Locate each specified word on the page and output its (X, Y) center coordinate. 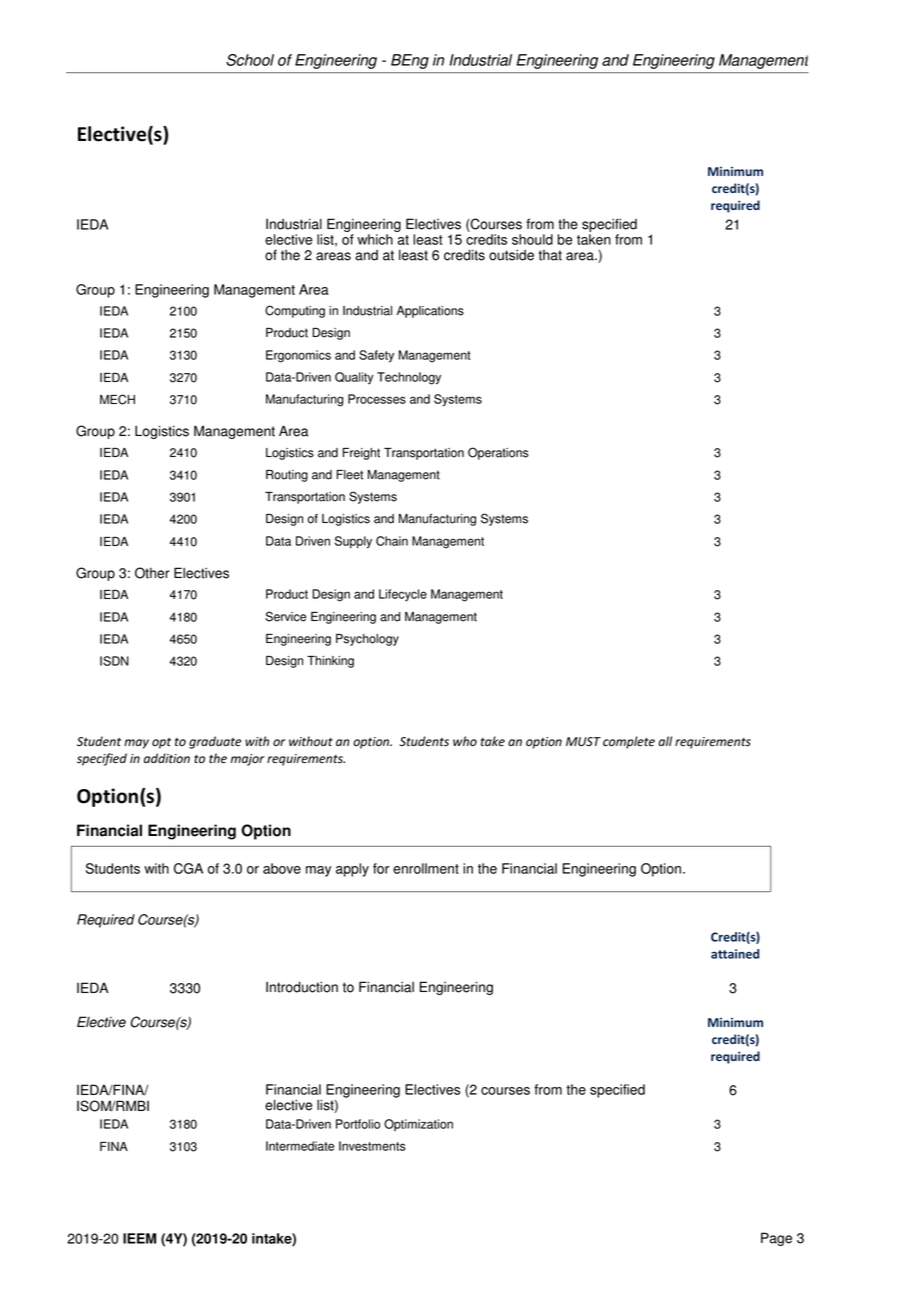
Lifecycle (403, 595)
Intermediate (300, 1146)
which (375, 239)
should (532, 239)
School (250, 60)
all (665, 741)
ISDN (114, 661)
